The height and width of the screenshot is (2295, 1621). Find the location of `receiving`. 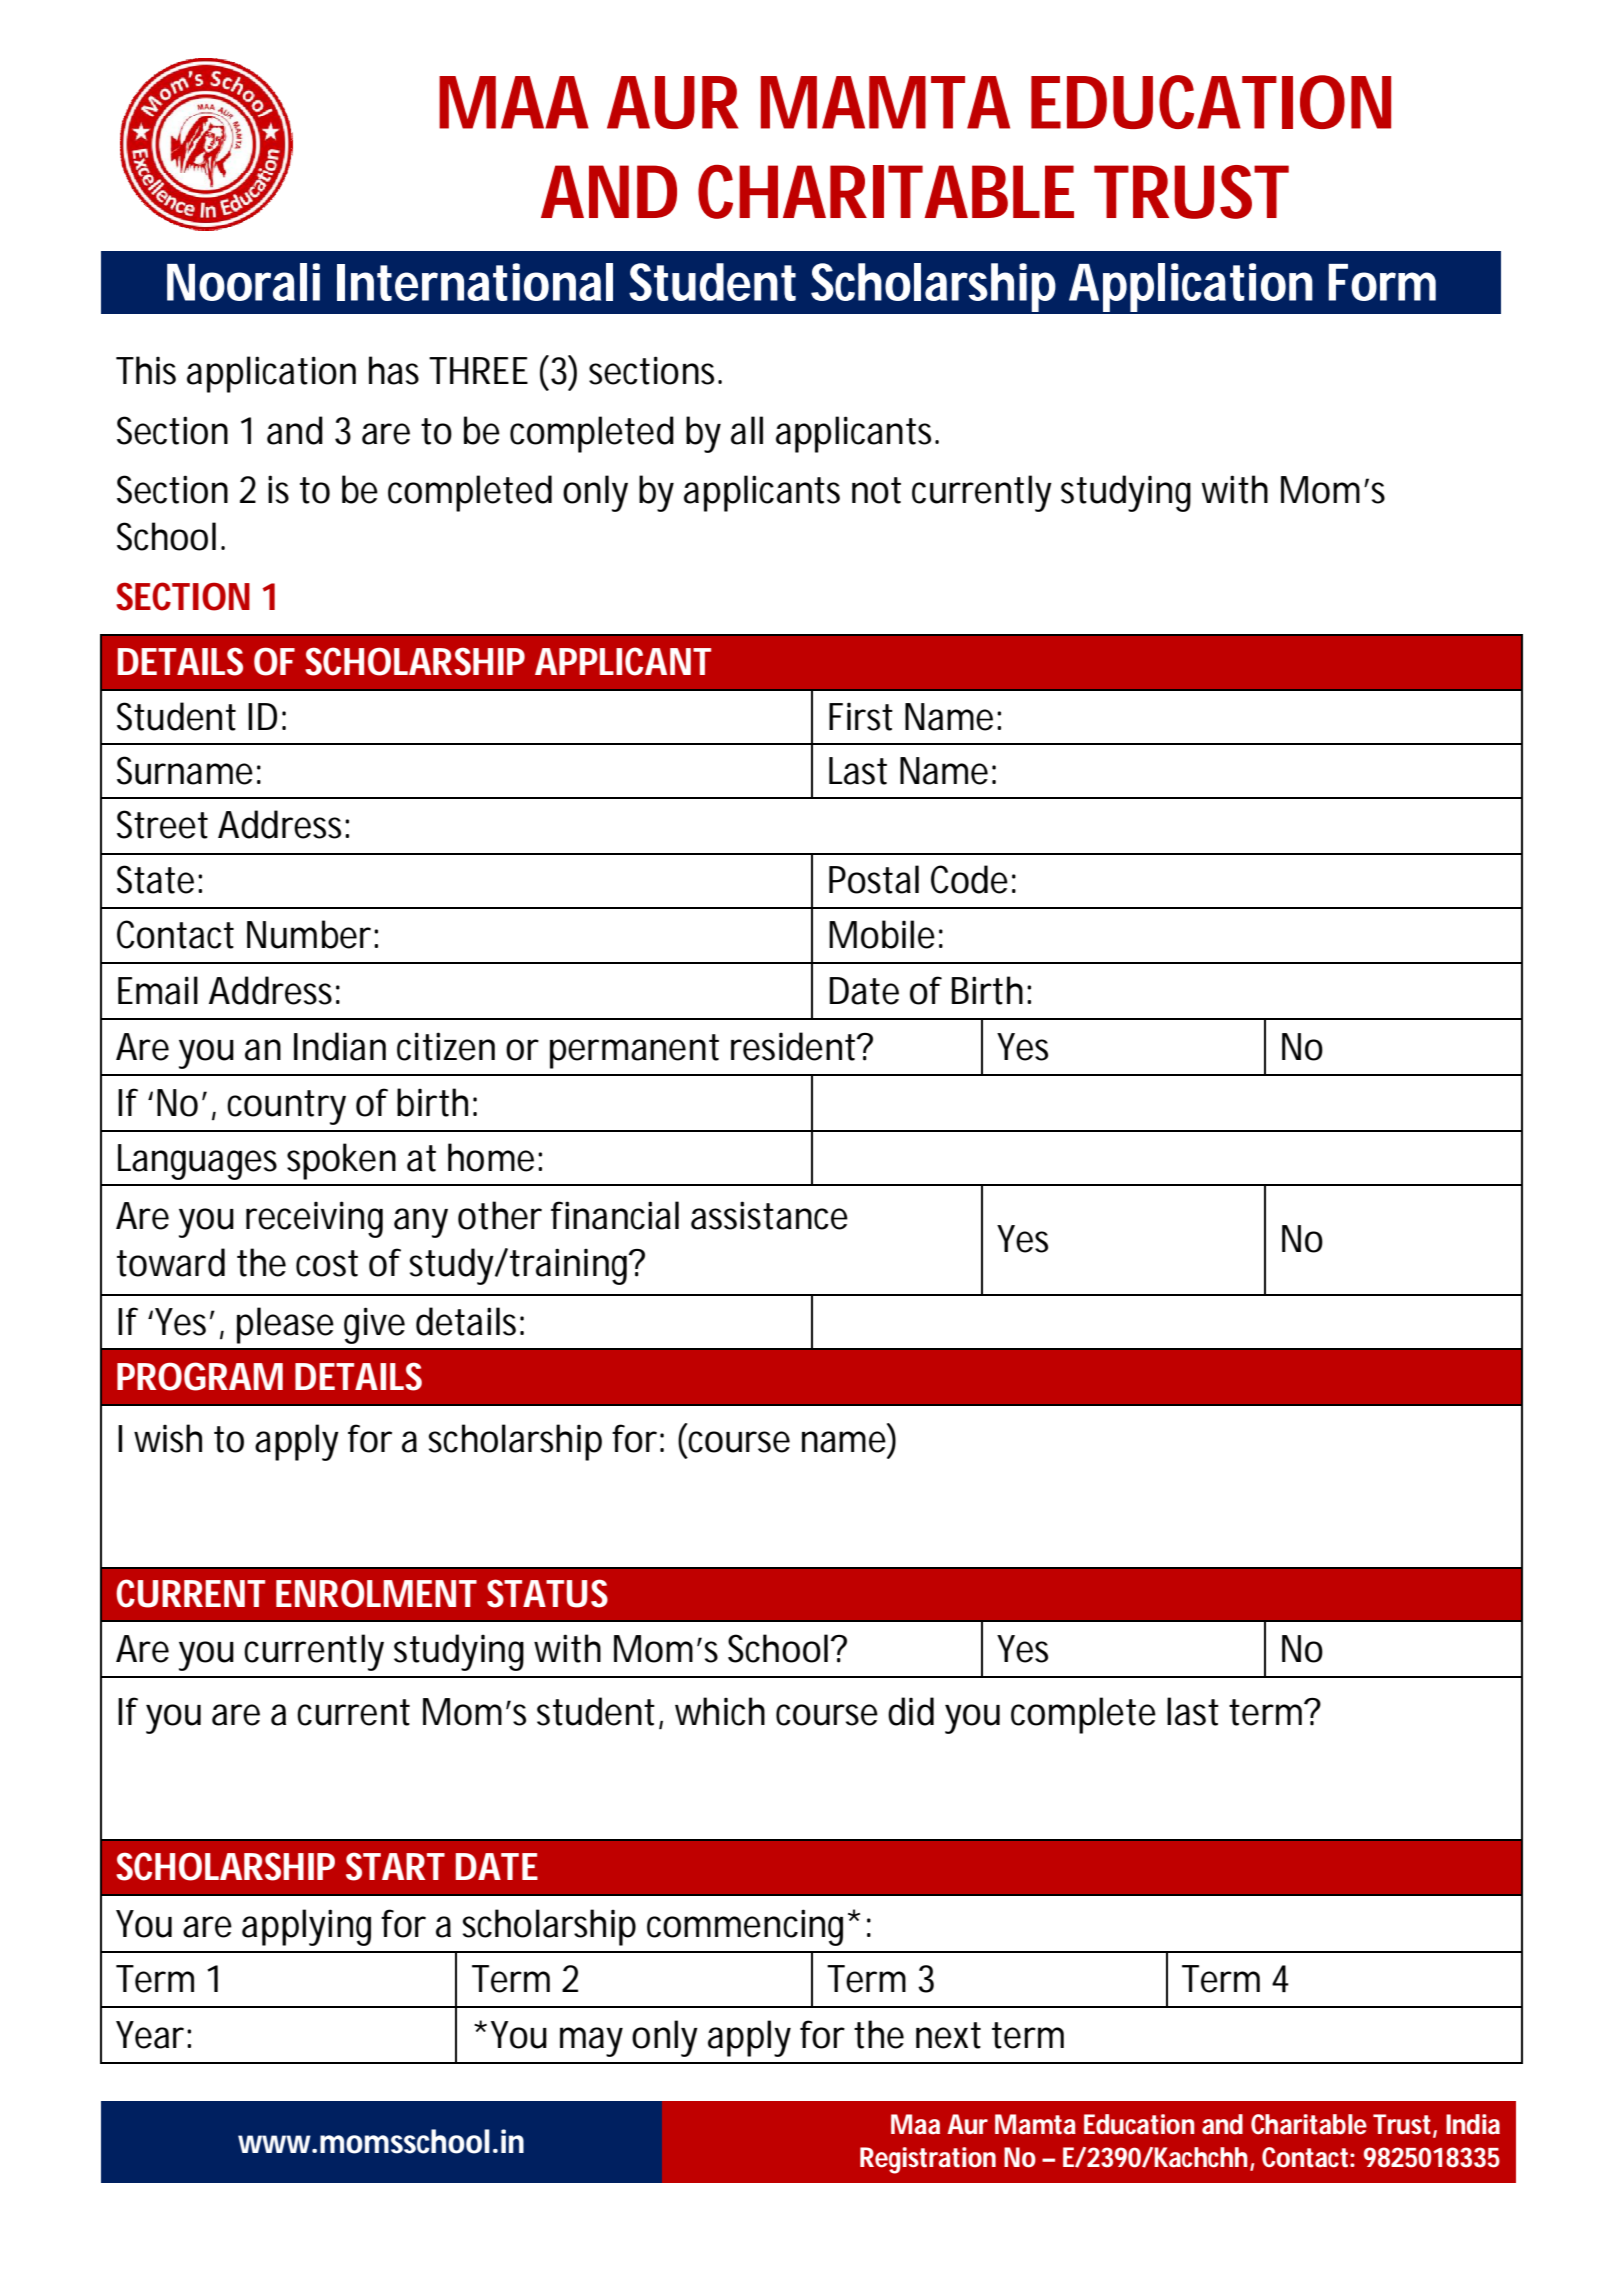

receiving is located at coordinates (314, 1219).
